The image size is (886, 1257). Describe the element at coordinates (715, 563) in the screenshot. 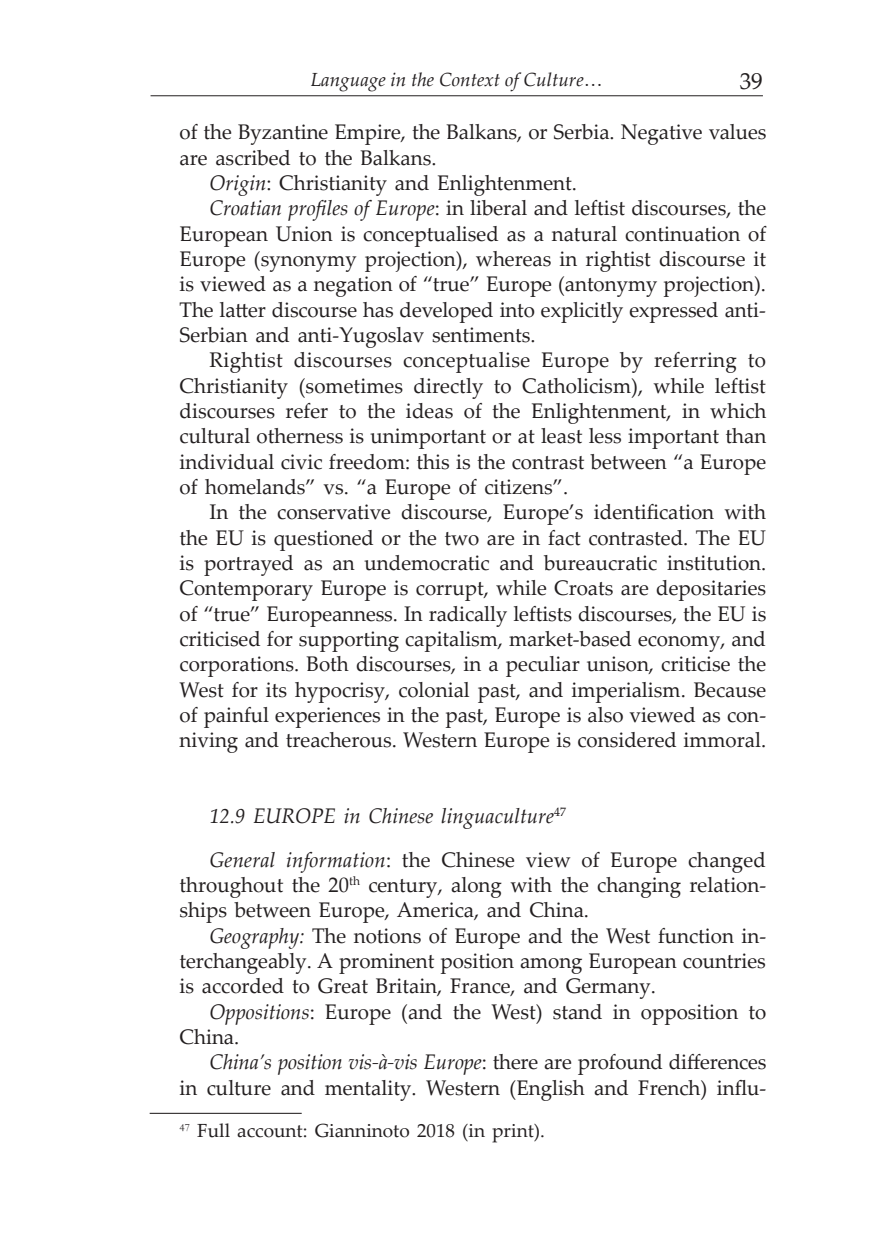

I see `institution` at that location.
